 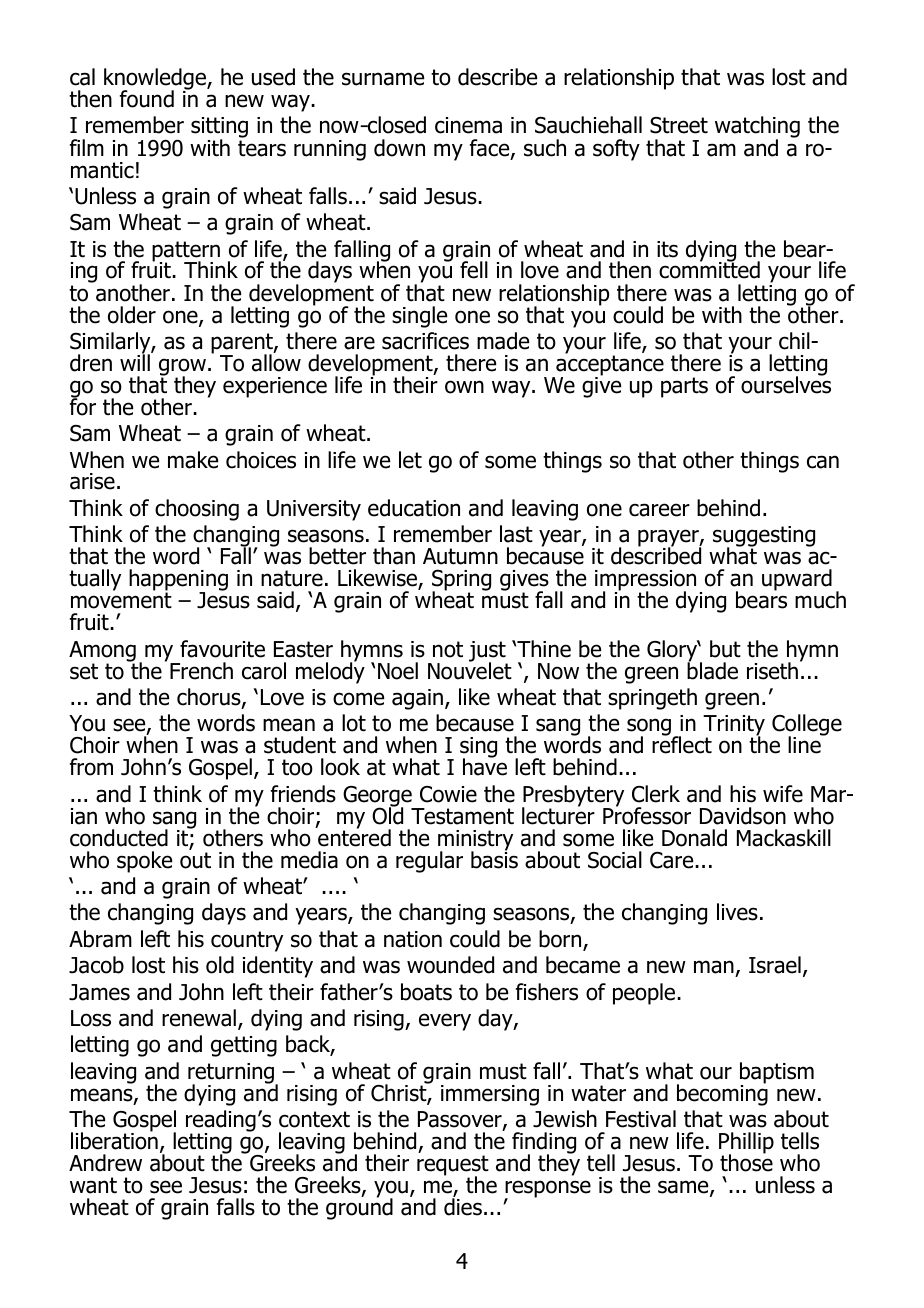 What do you see at coordinates (147, 99) in the image?
I see `found` at bounding box center [147, 99].
